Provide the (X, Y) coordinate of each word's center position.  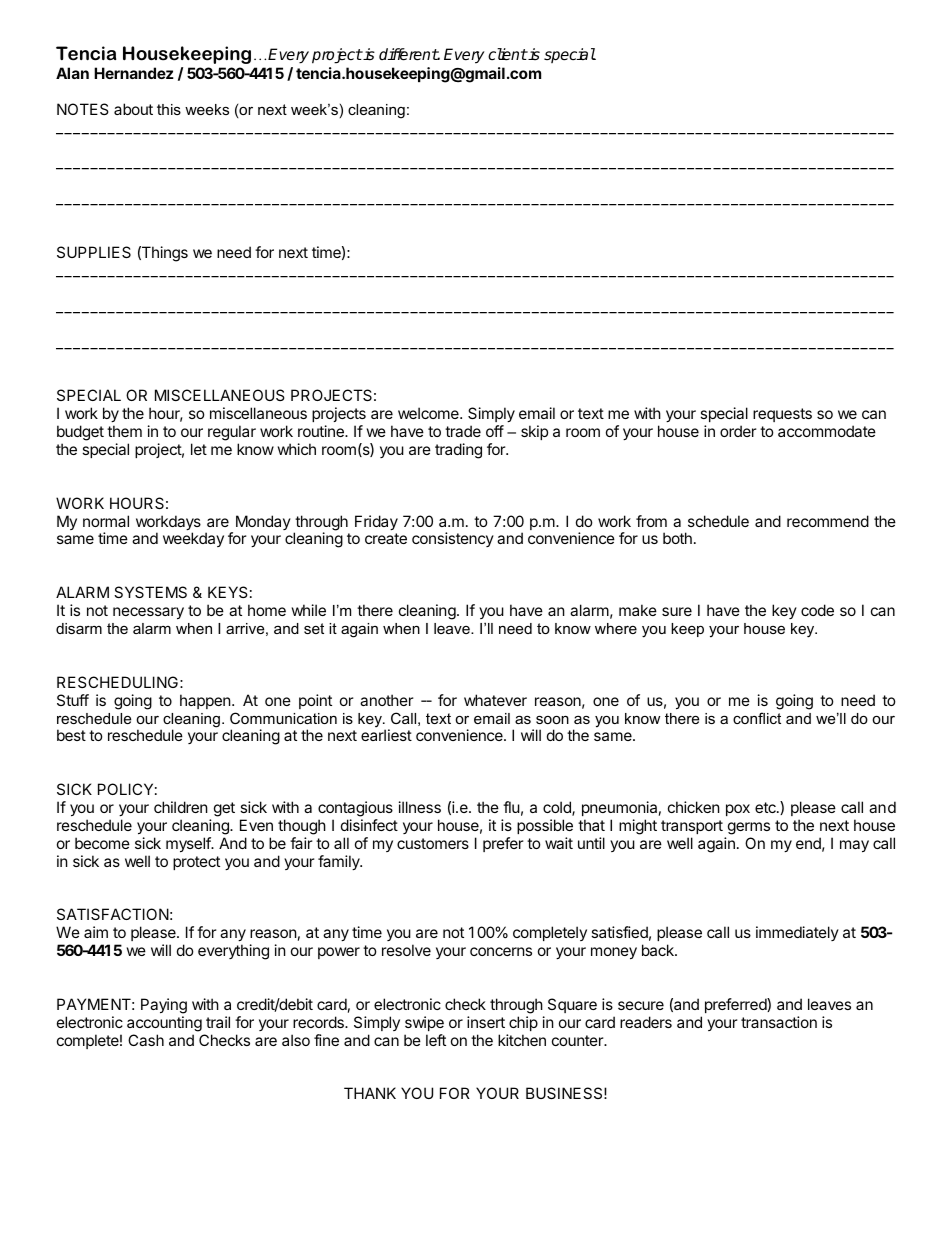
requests (782, 415)
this (169, 109)
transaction (779, 1022)
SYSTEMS (150, 592)
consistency (453, 539)
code (817, 610)
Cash (146, 1040)
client (508, 54)
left (436, 1040)
